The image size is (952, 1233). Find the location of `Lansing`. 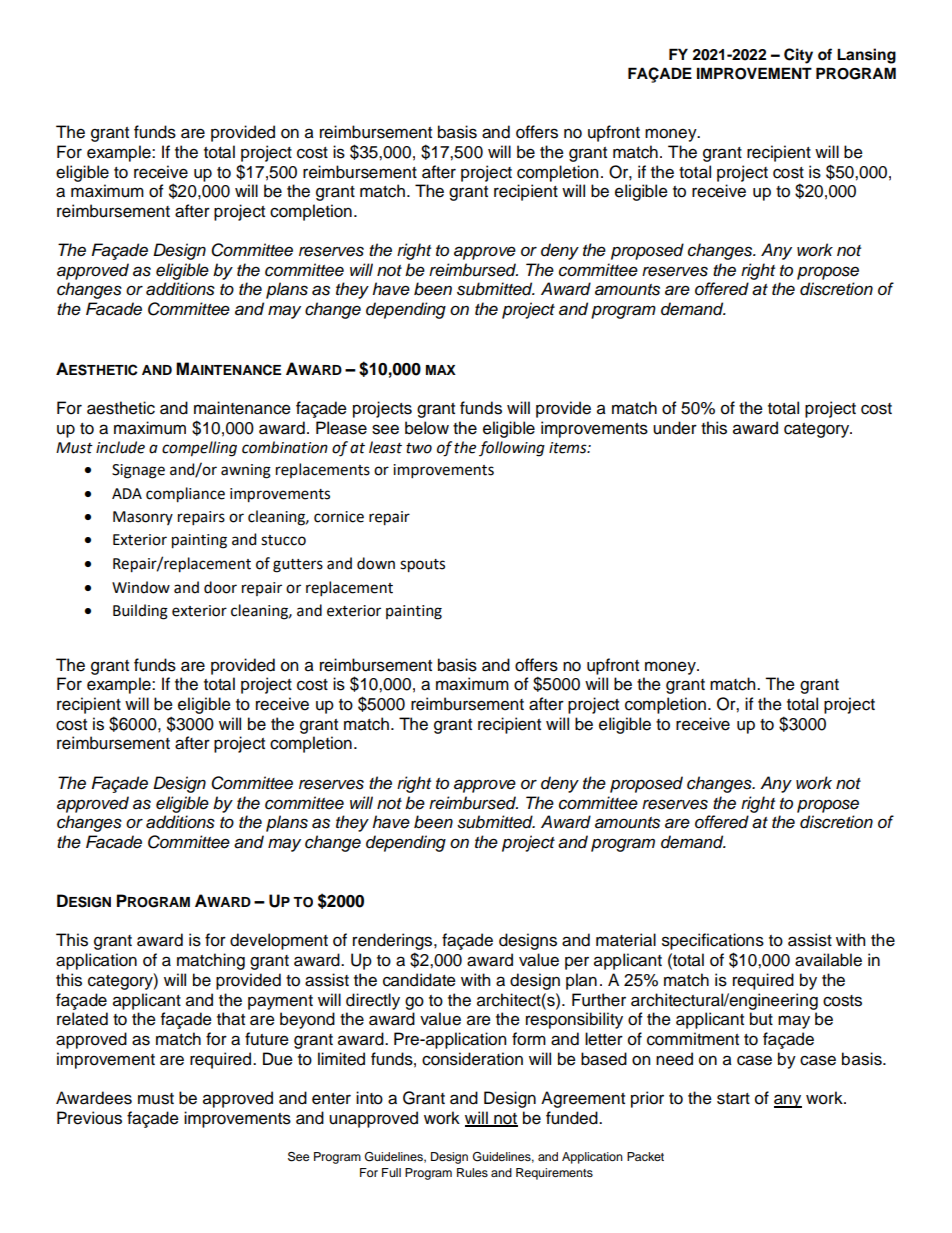

Lansing is located at coordinates (866, 56).
